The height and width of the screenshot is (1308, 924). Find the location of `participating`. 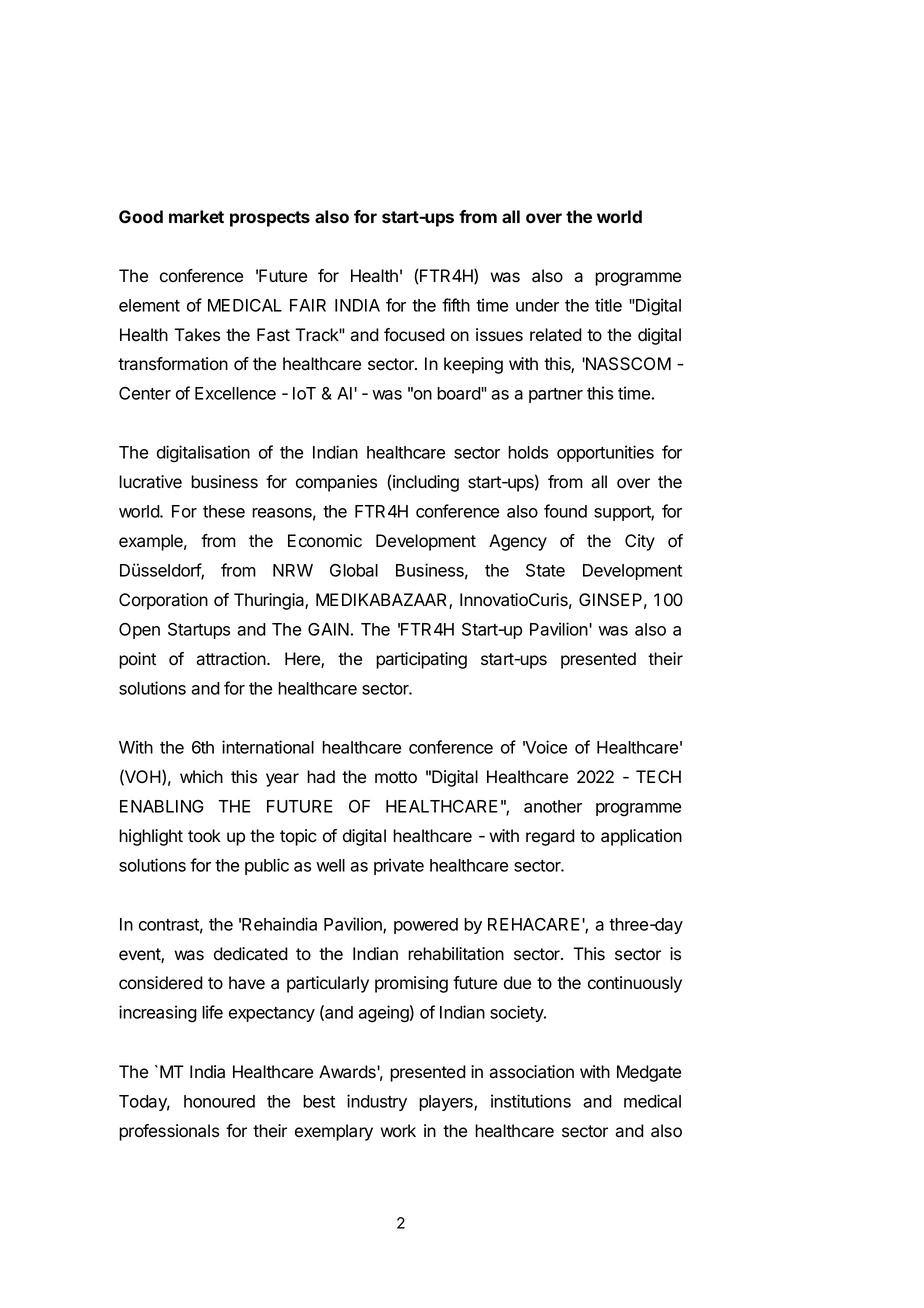

participating is located at coordinates (421, 660).
